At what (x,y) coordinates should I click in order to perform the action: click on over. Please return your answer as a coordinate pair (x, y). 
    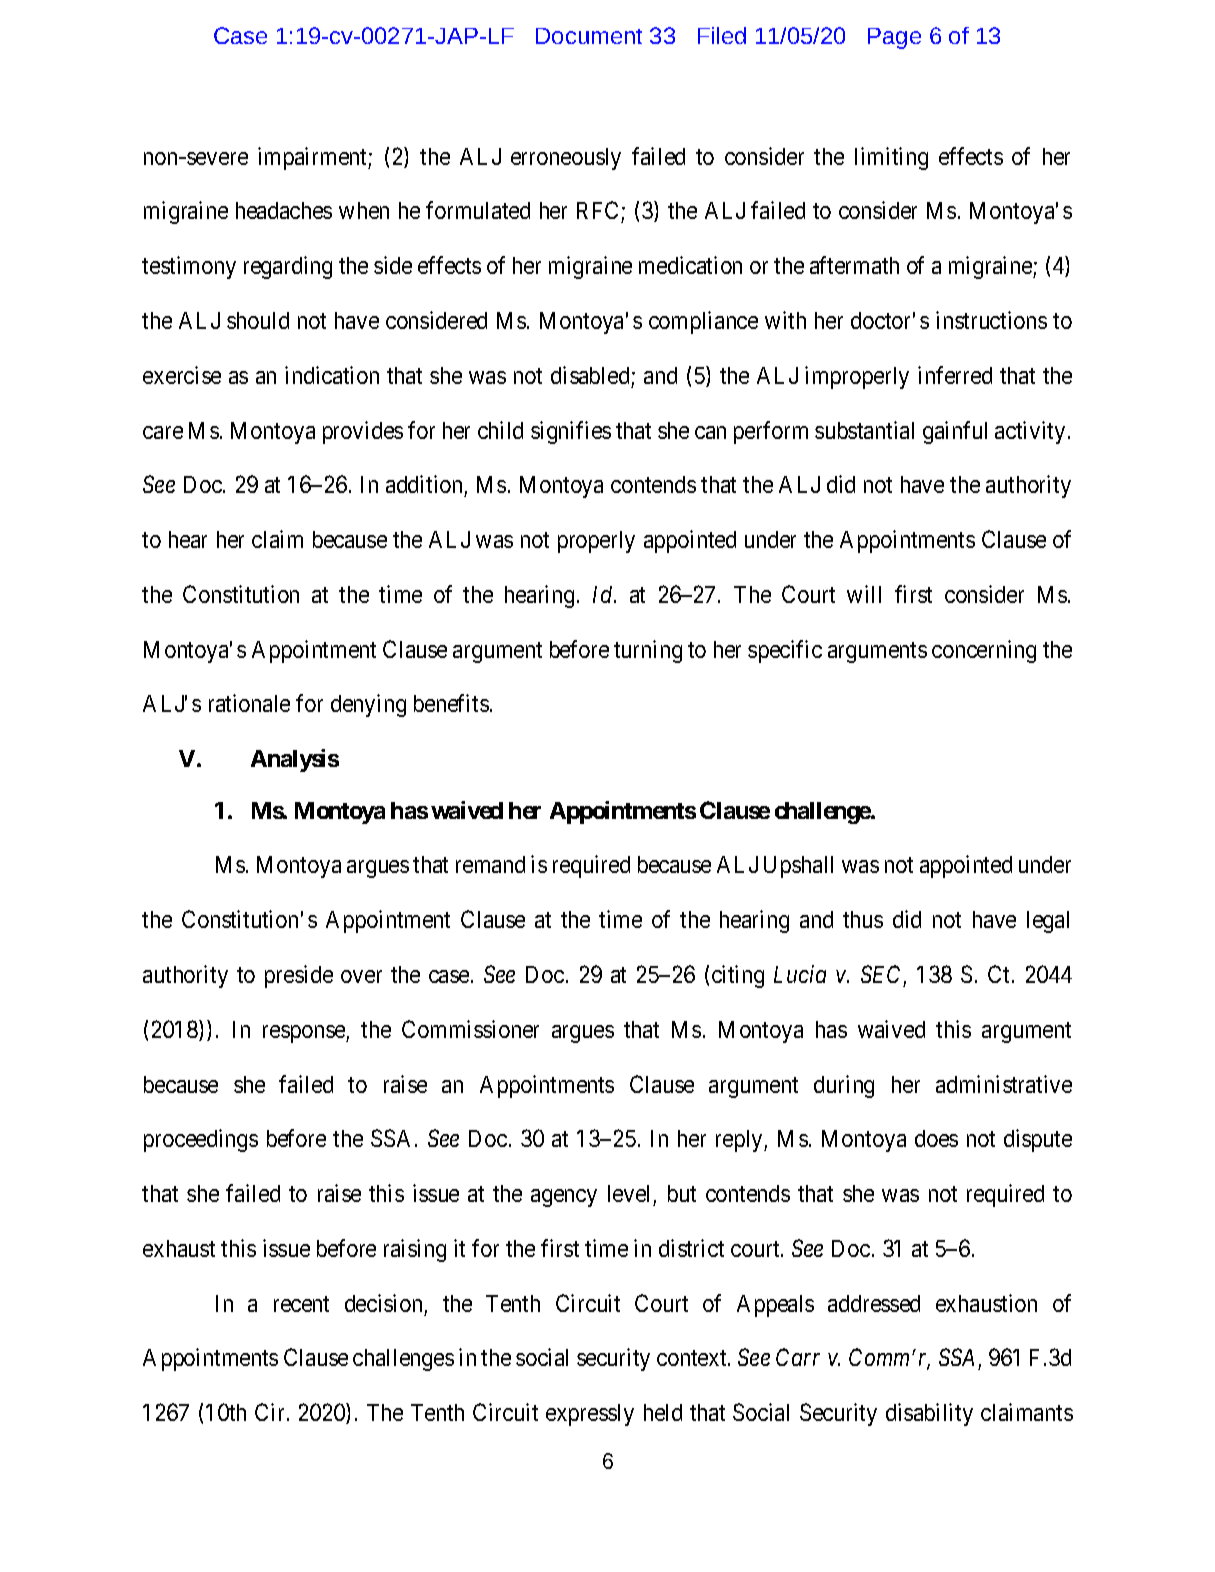
    Looking at the image, I should click on (361, 976).
